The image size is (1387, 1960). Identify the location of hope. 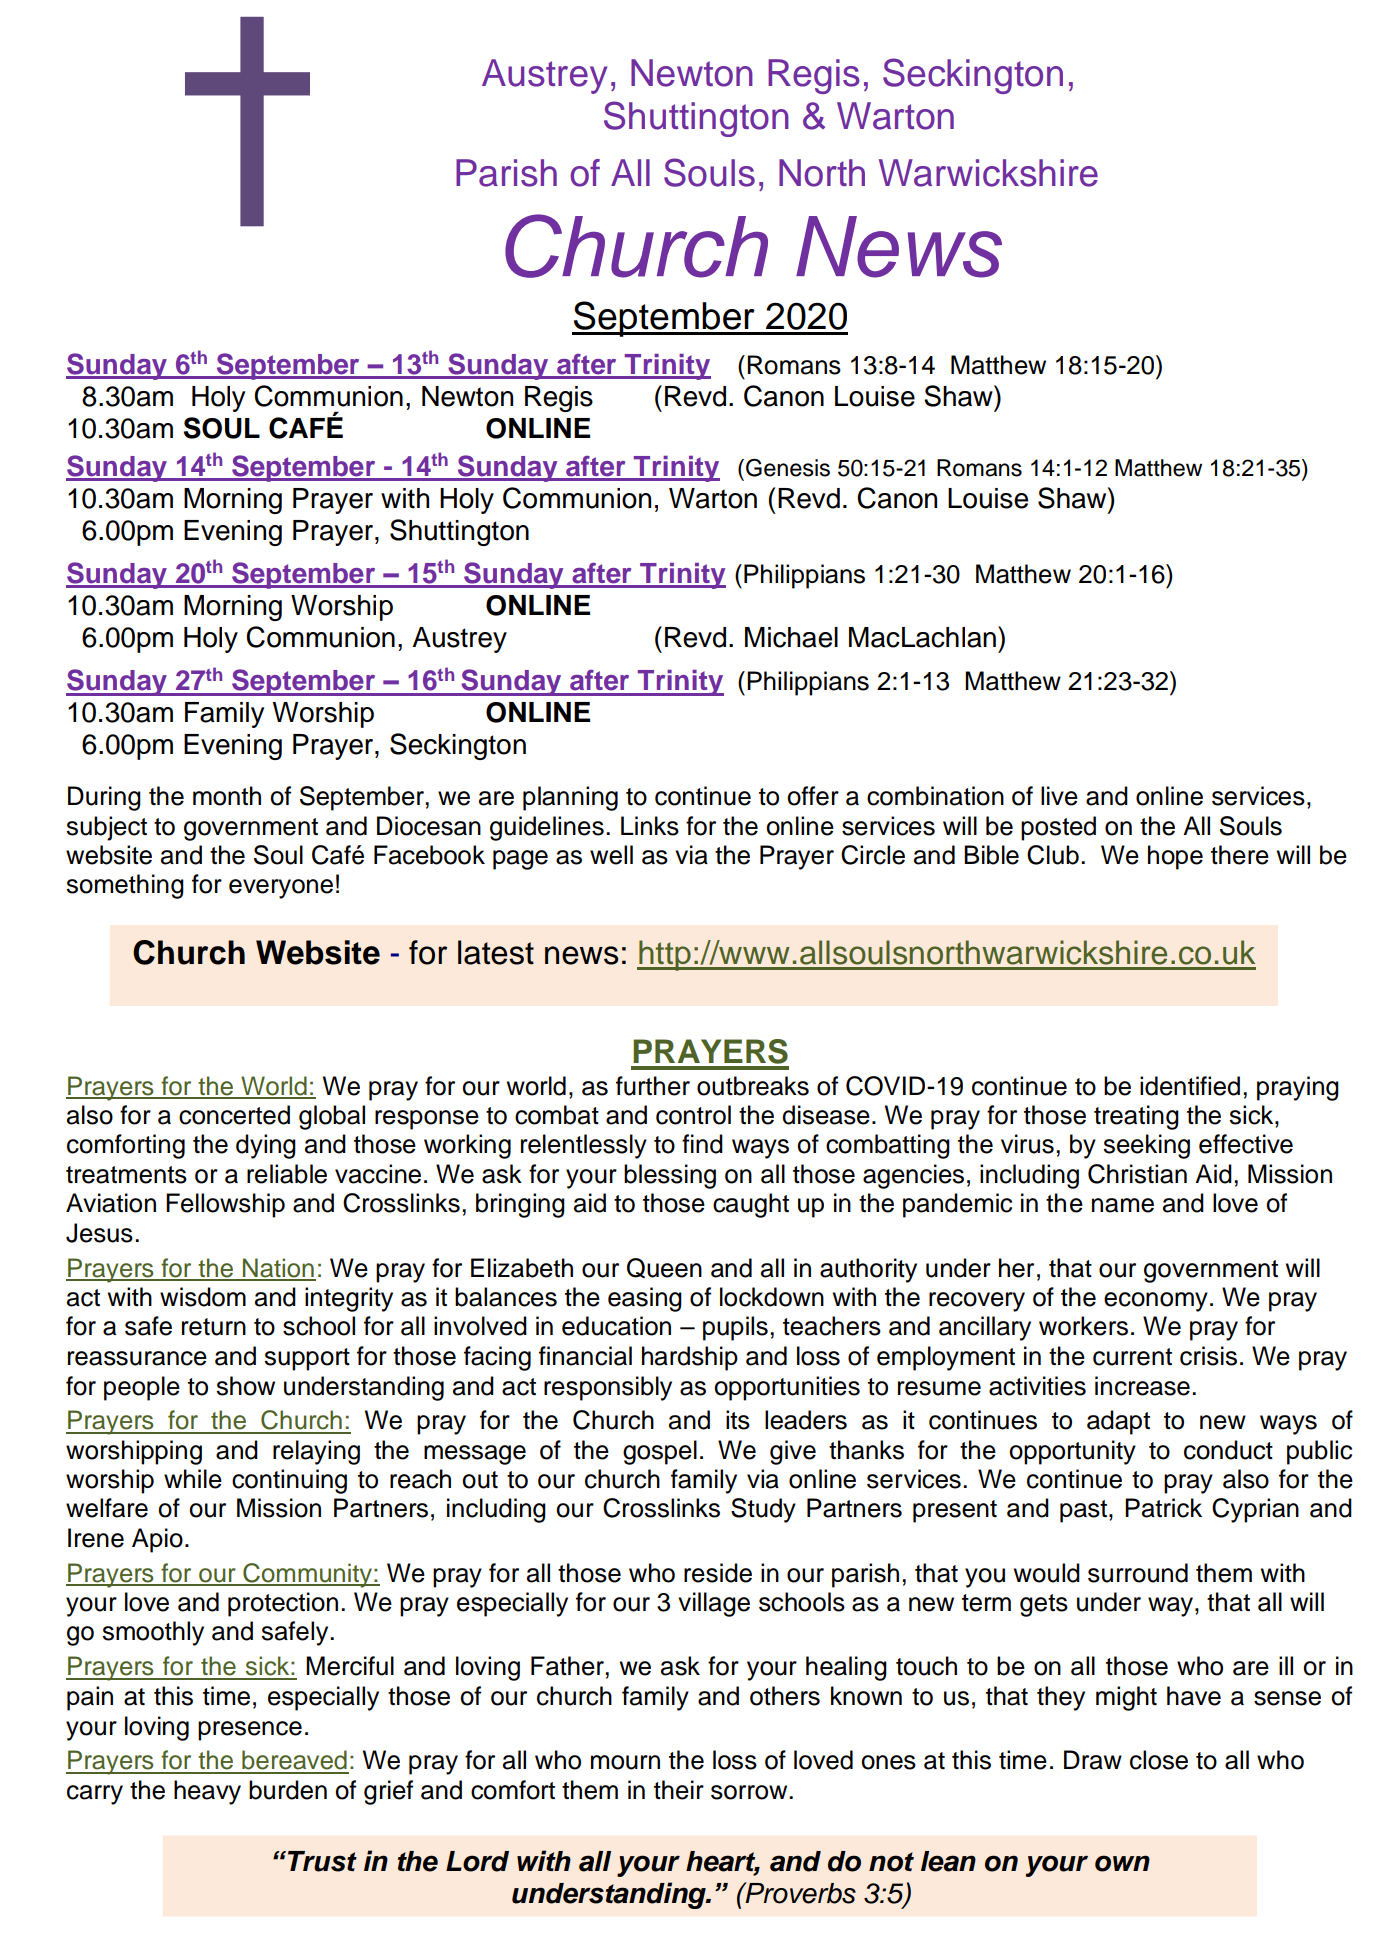
(1175, 857).
